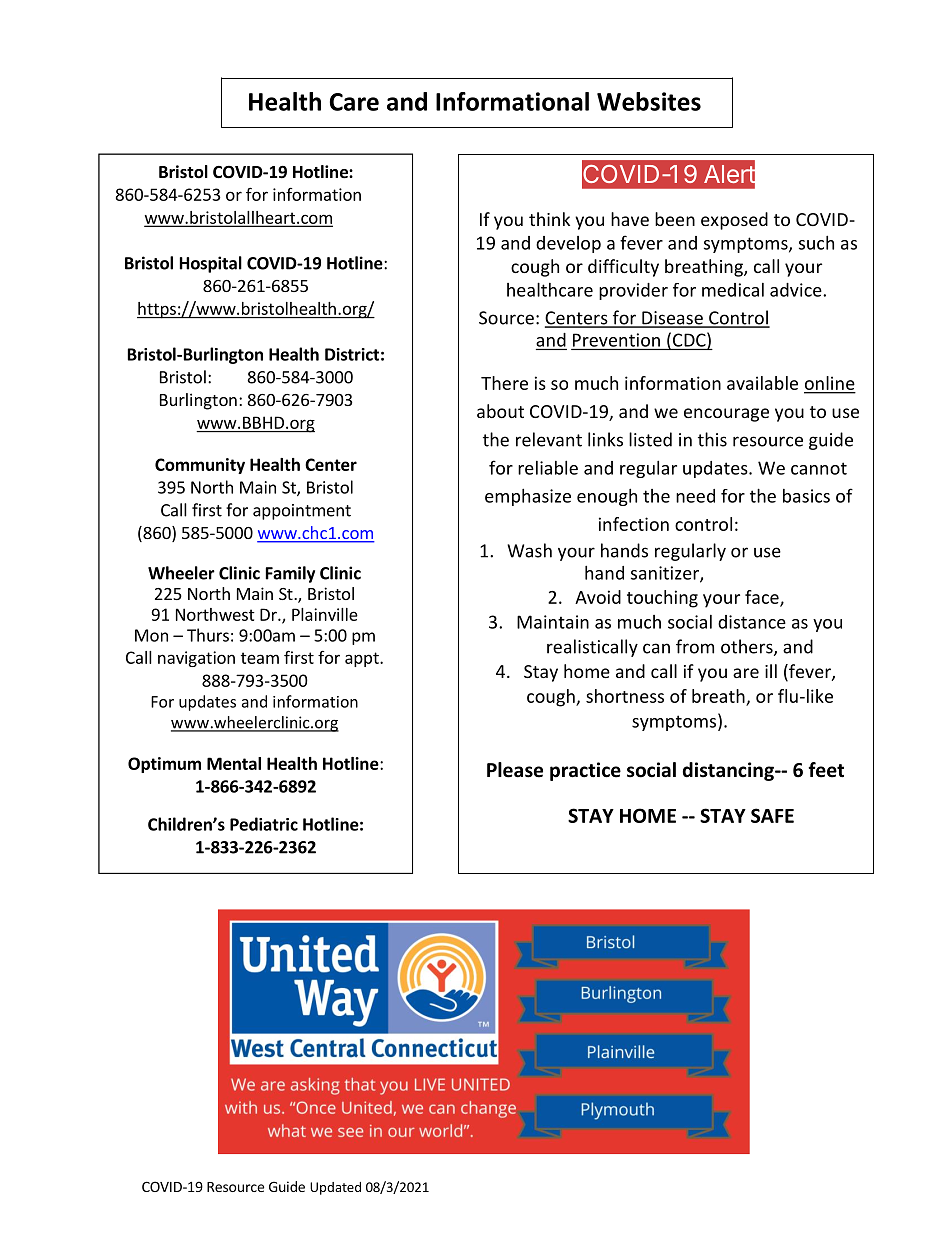 Image resolution: width=952 pixels, height=1233 pixels. I want to click on Websites, so click(649, 101).
